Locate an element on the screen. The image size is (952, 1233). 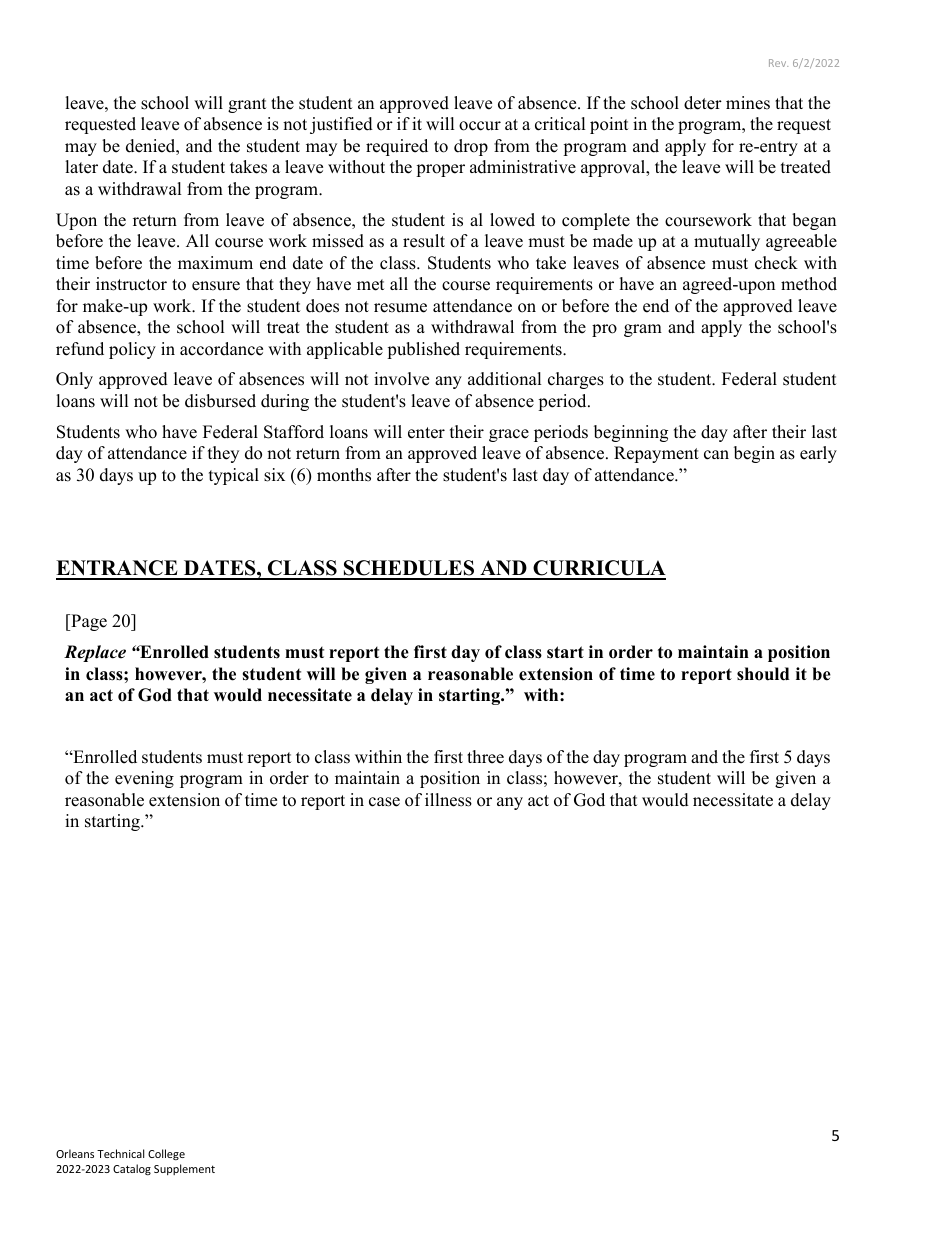
can is located at coordinates (716, 455).
